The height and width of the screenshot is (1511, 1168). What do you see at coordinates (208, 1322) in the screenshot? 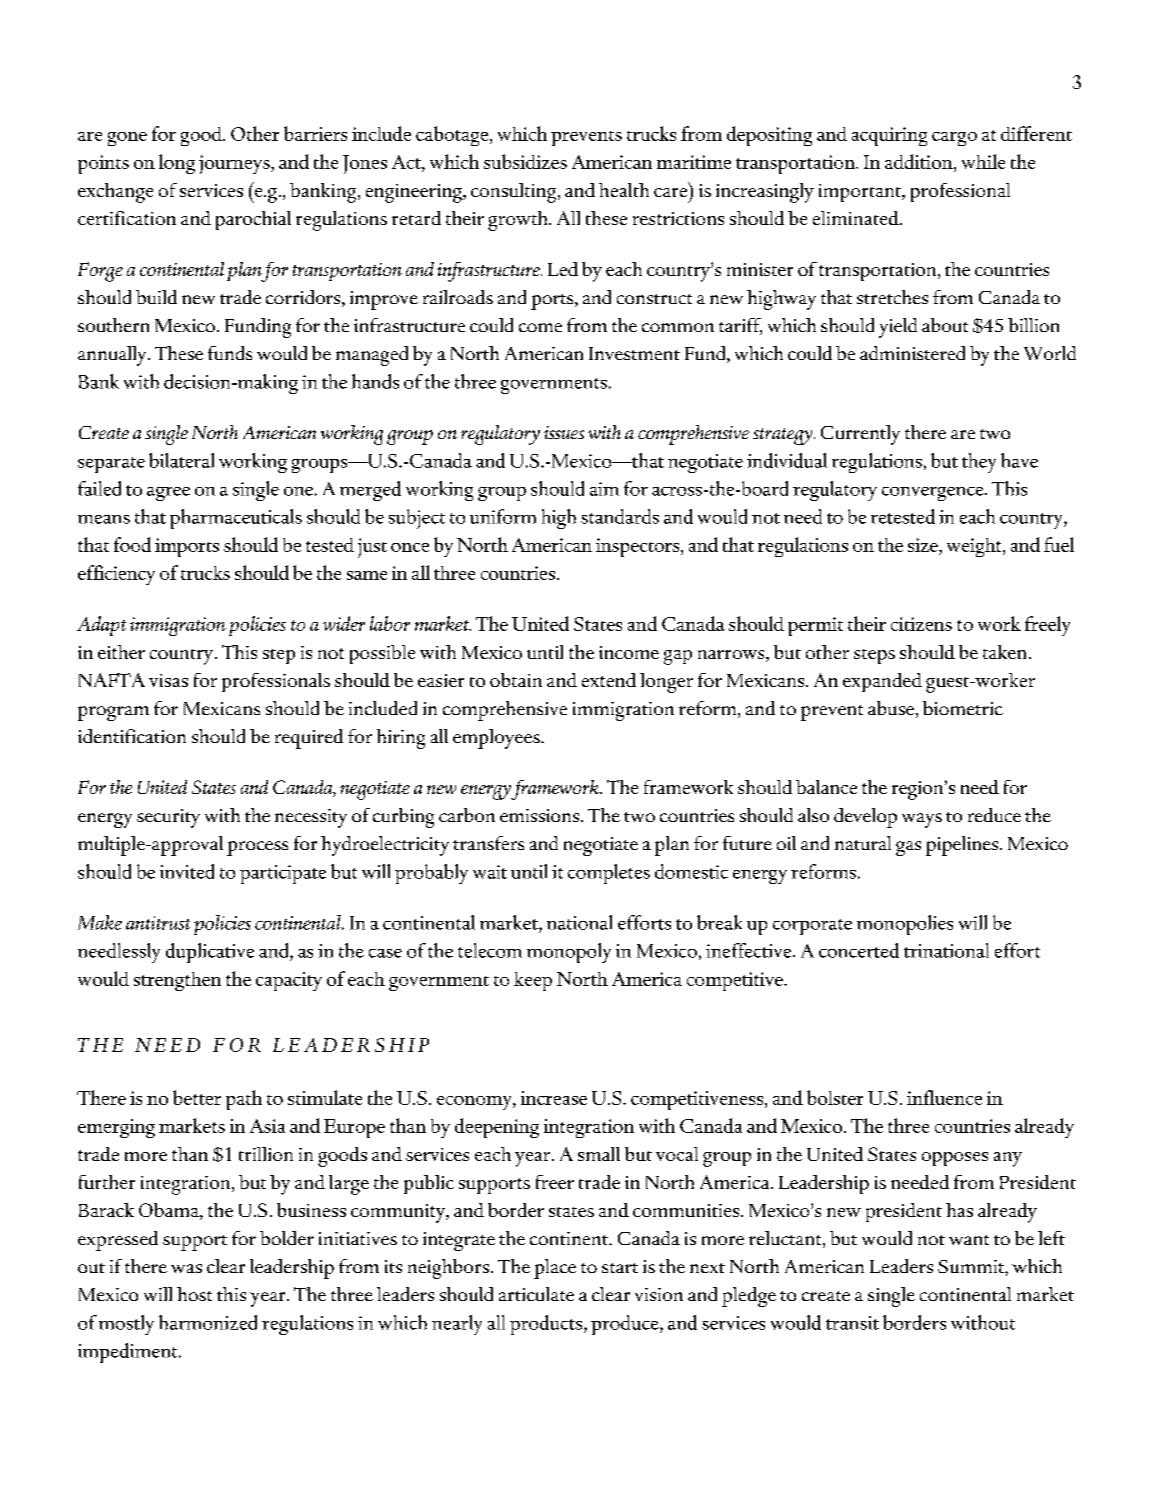
I see `harmonized` at bounding box center [208, 1322].
